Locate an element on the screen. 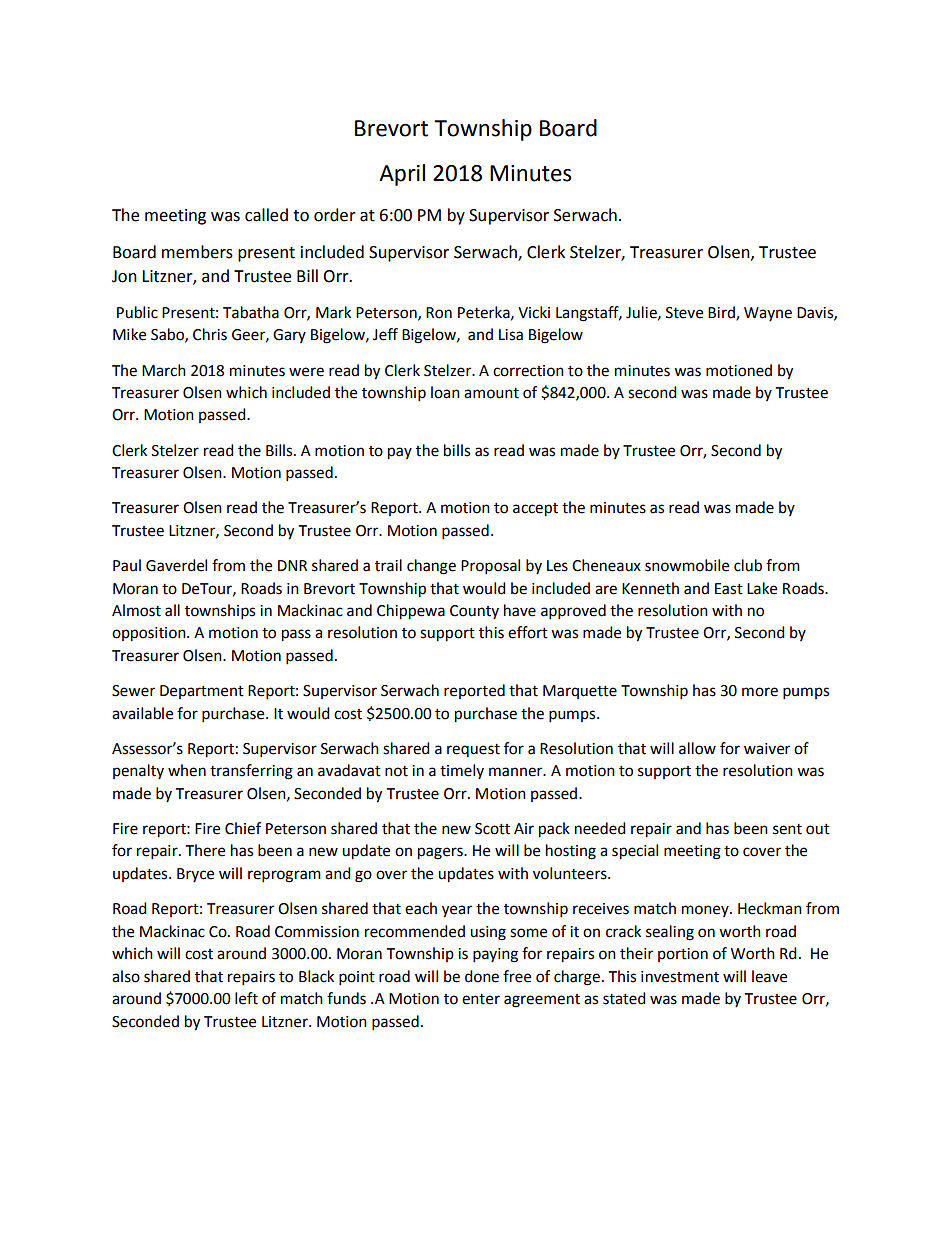 The width and height of the screenshot is (952, 1233). April is located at coordinates (402, 175).
